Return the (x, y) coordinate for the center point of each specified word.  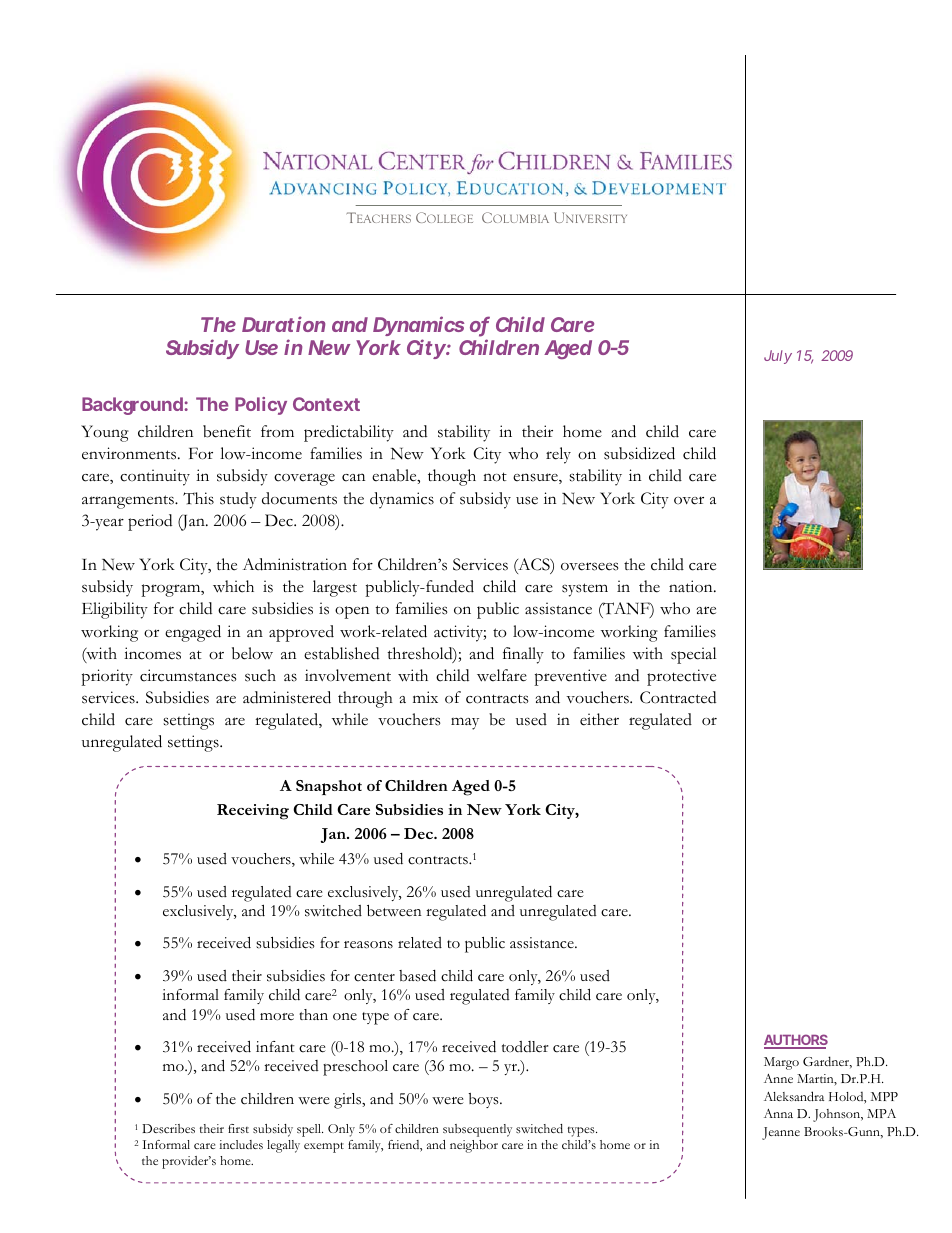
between (394, 911)
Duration (283, 324)
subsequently (477, 1130)
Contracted (678, 697)
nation (692, 586)
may (465, 723)
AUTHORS (796, 1041)
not (495, 477)
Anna (778, 1113)
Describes (168, 1128)
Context (326, 404)
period (150, 522)
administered (287, 697)
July (778, 357)
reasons (368, 945)
